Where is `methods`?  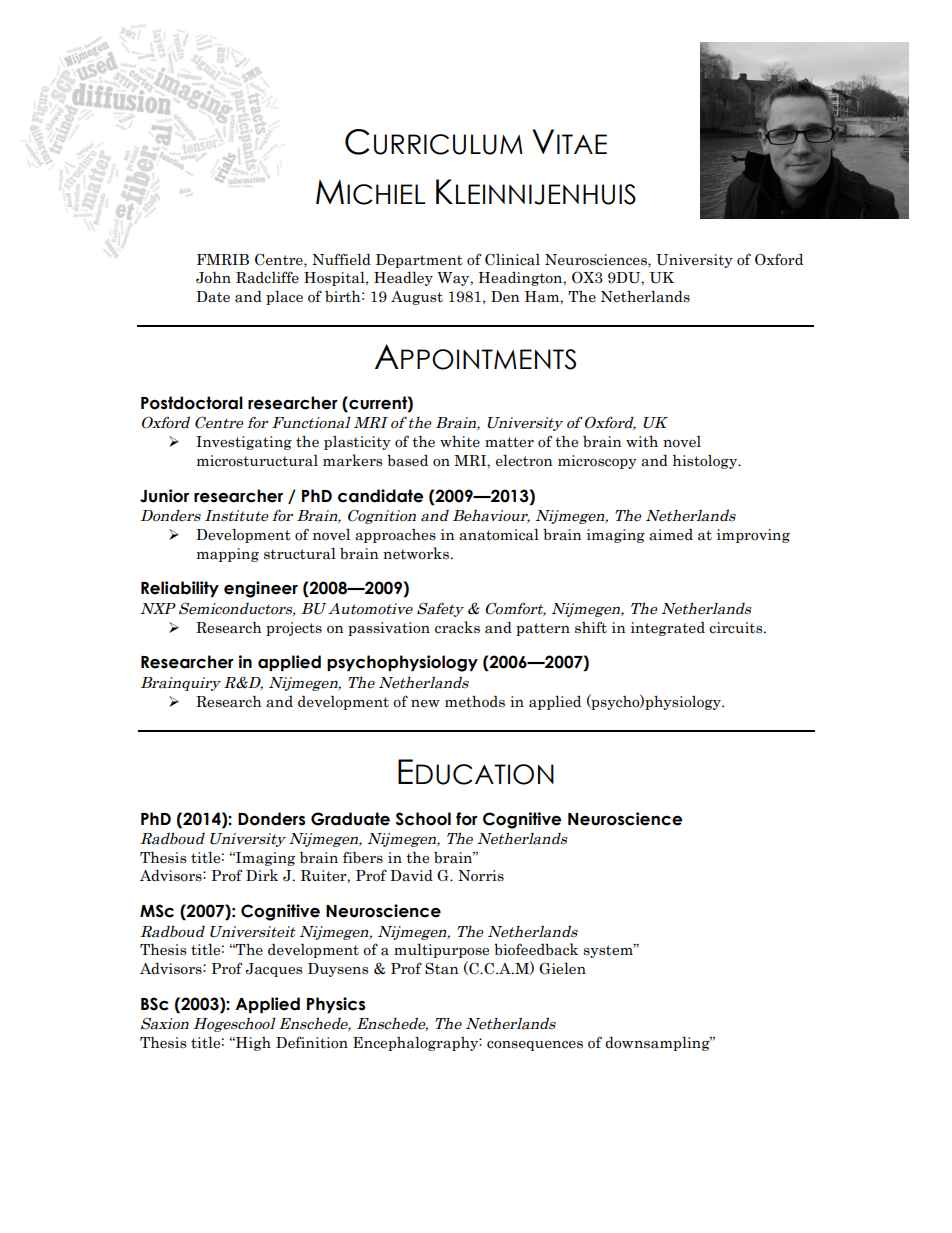 methods is located at coordinates (475, 701).
